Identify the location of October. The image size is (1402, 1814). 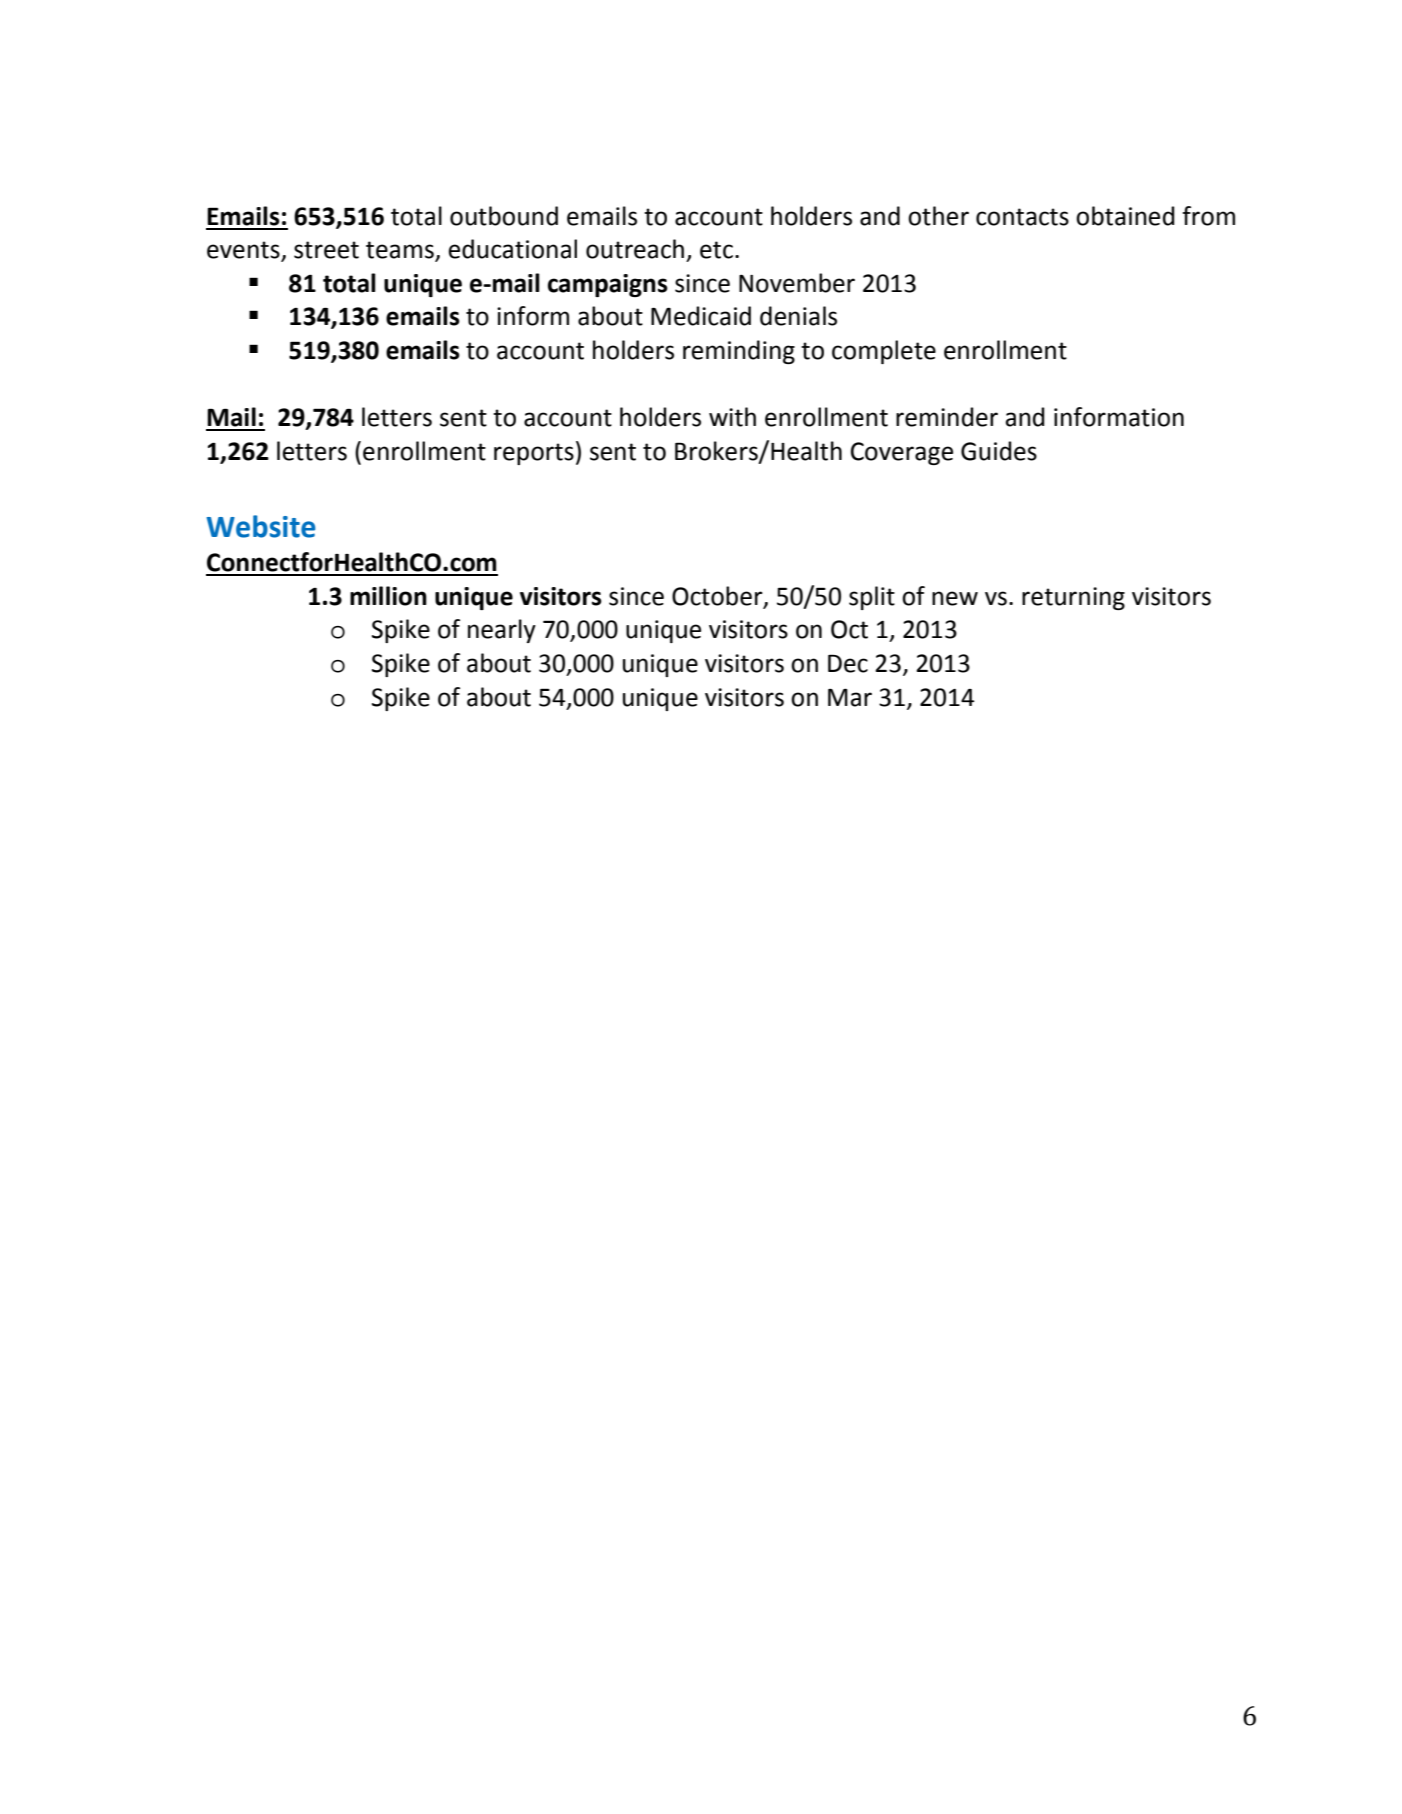
(718, 597).
